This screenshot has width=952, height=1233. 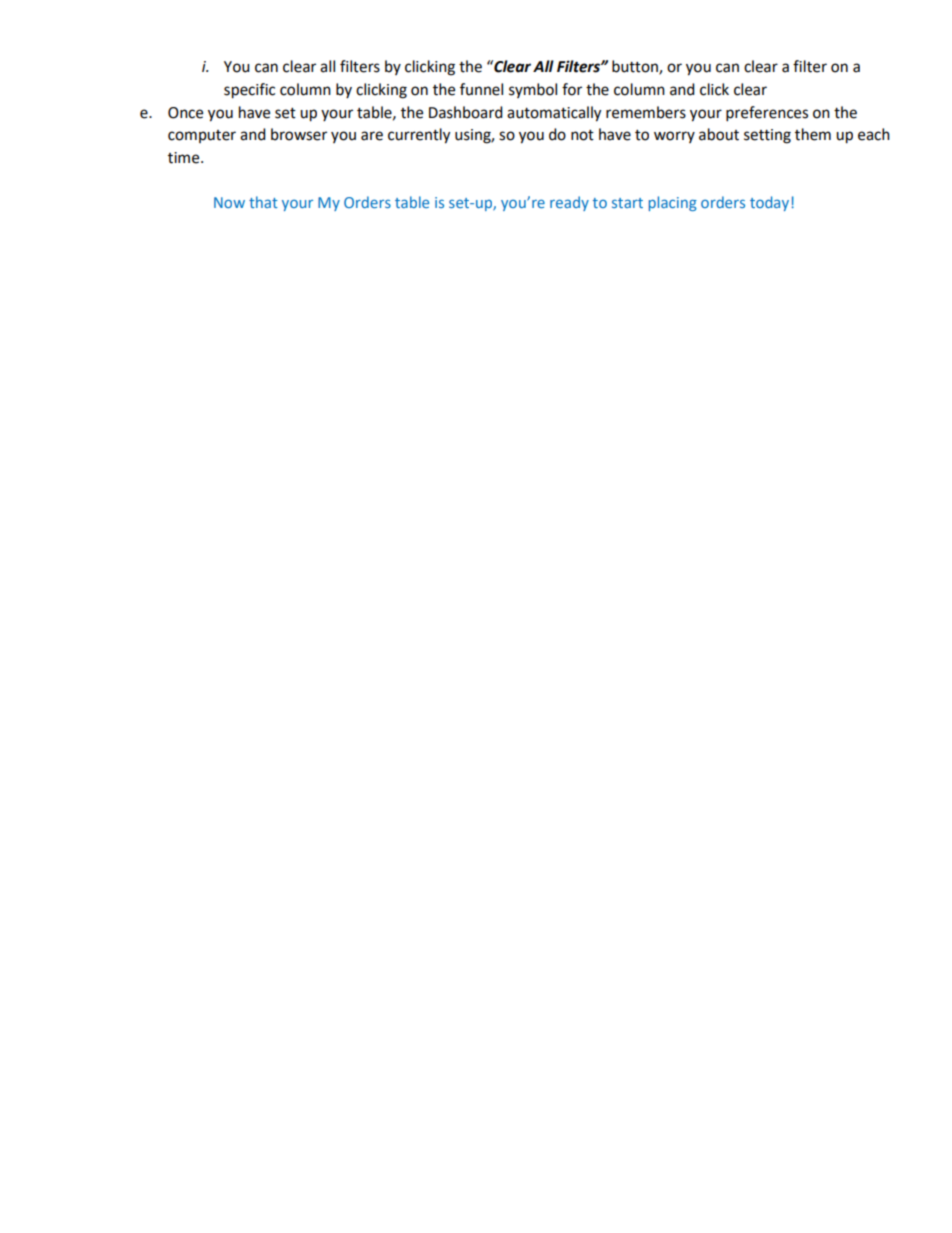 I want to click on not, so click(x=582, y=135).
